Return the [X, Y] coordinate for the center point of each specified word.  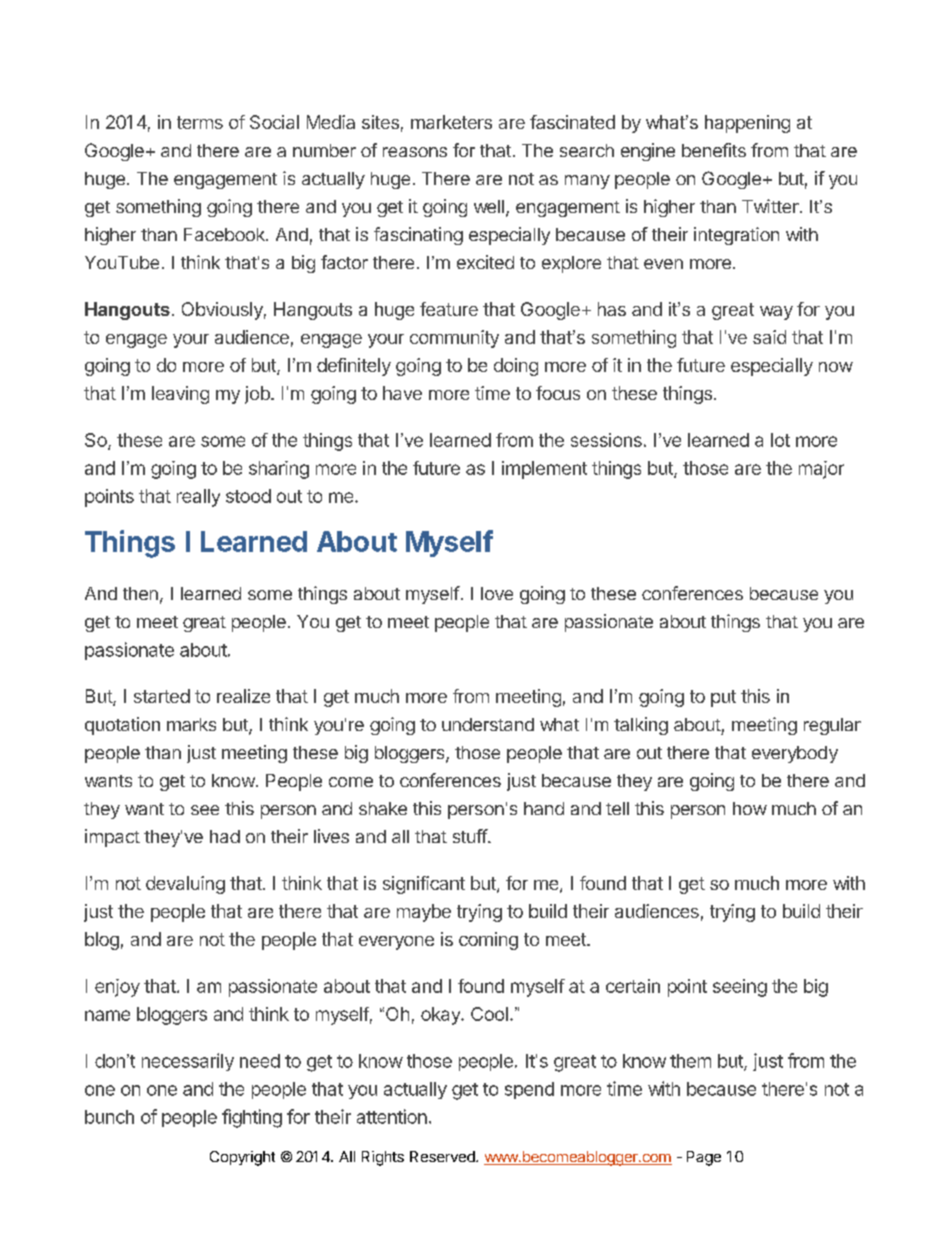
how [750, 808]
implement [544, 470]
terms [200, 122]
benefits [714, 150]
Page [704, 1158]
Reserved [443, 1156]
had [225, 836]
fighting [252, 1118]
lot [780, 440]
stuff [471, 836]
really [198, 498]
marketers [451, 122]
